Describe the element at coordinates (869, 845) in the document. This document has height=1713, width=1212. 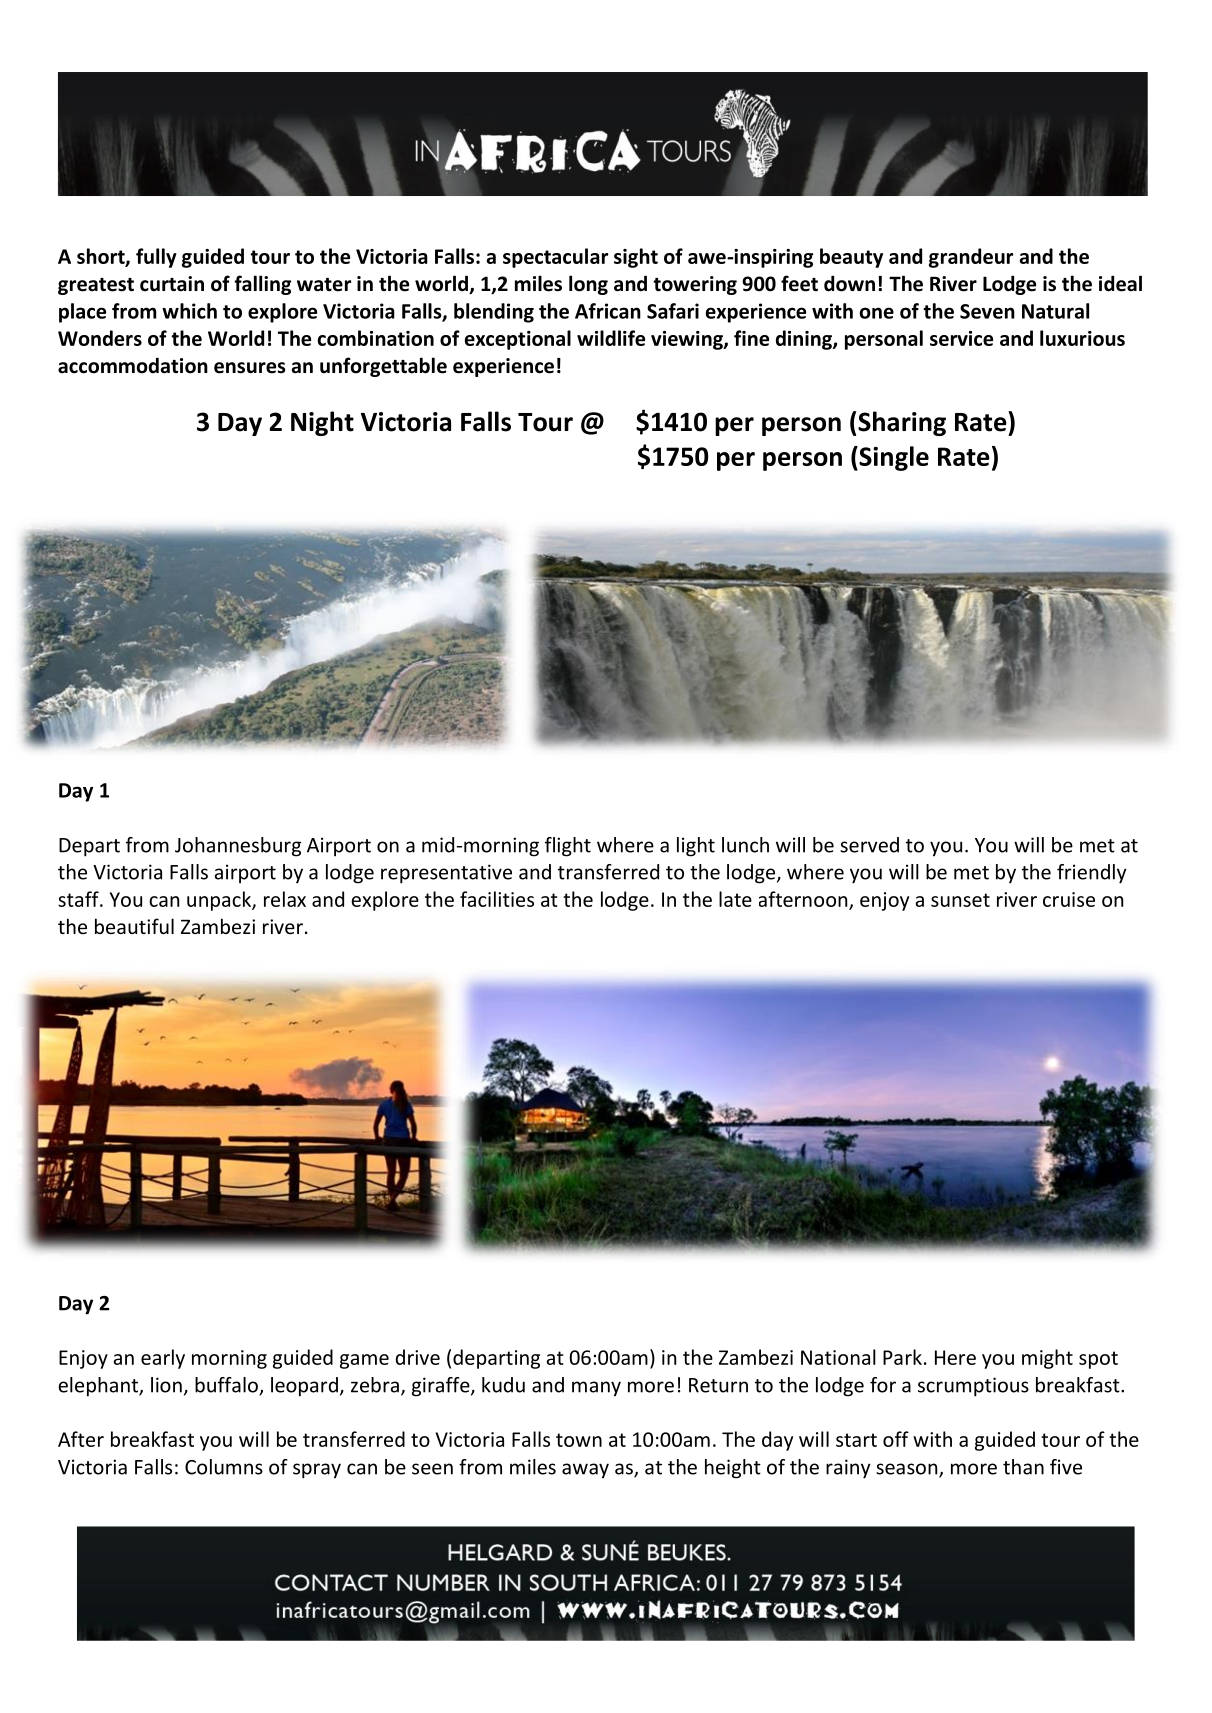
I see `served` at that location.
